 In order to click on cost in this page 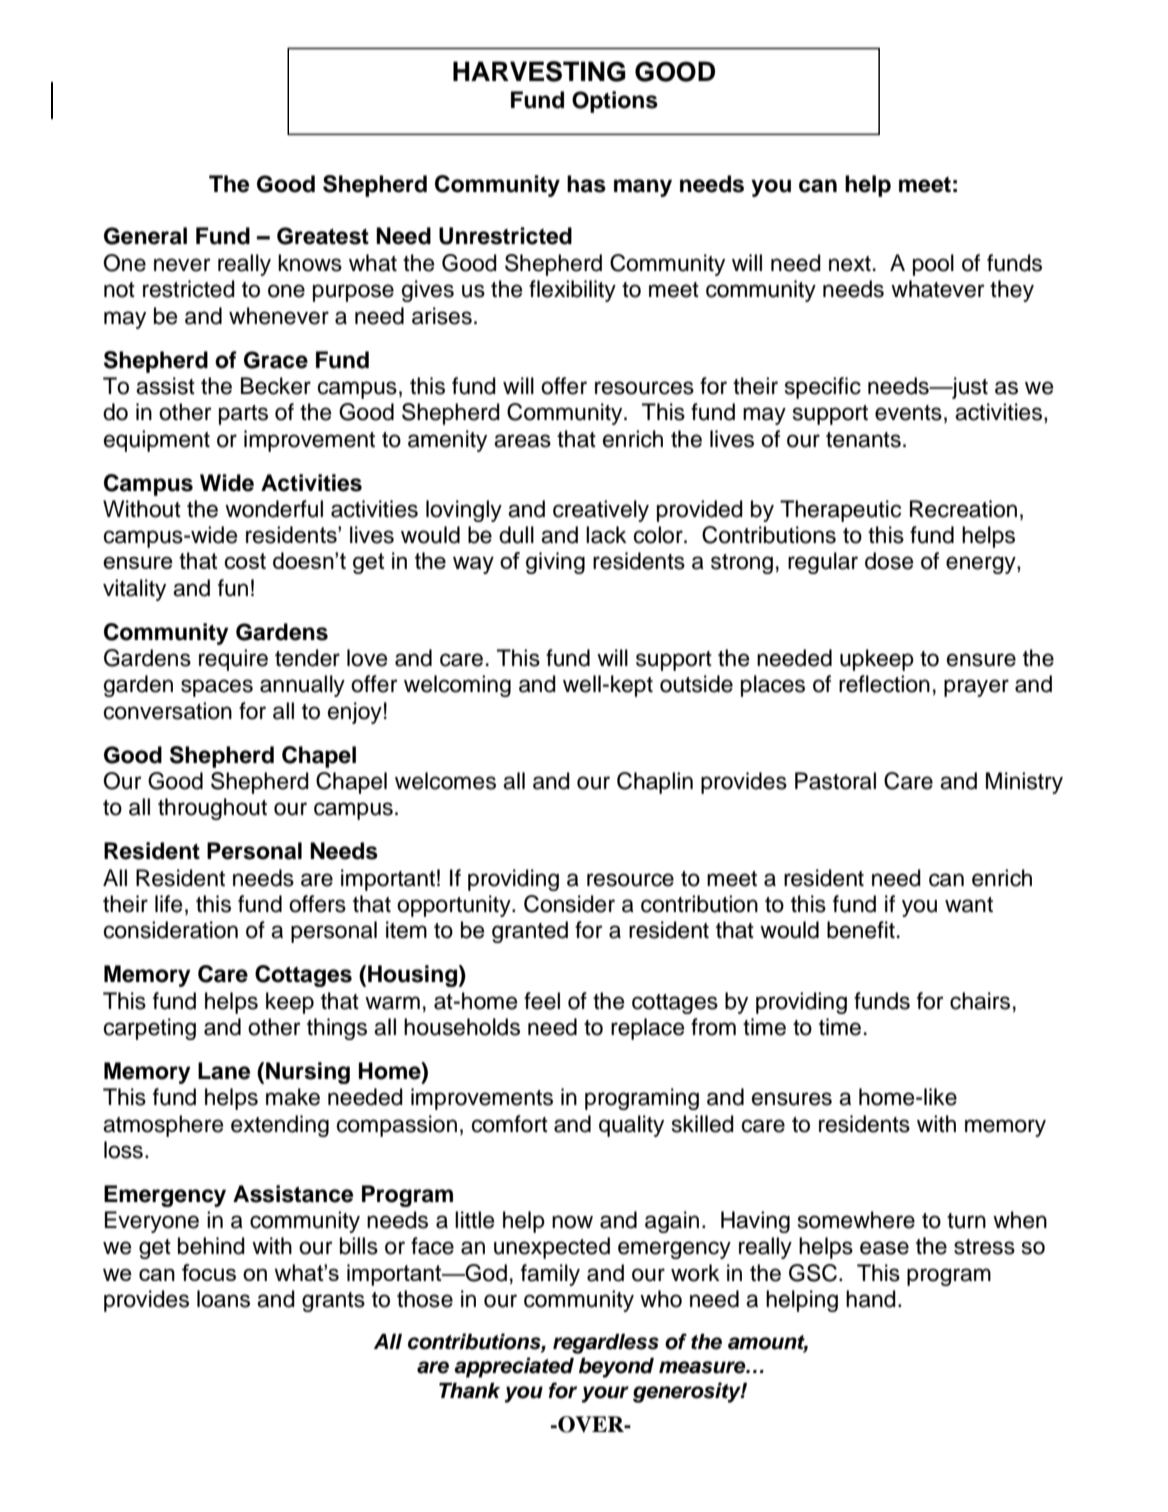, I will do `click(245, 561)`.
